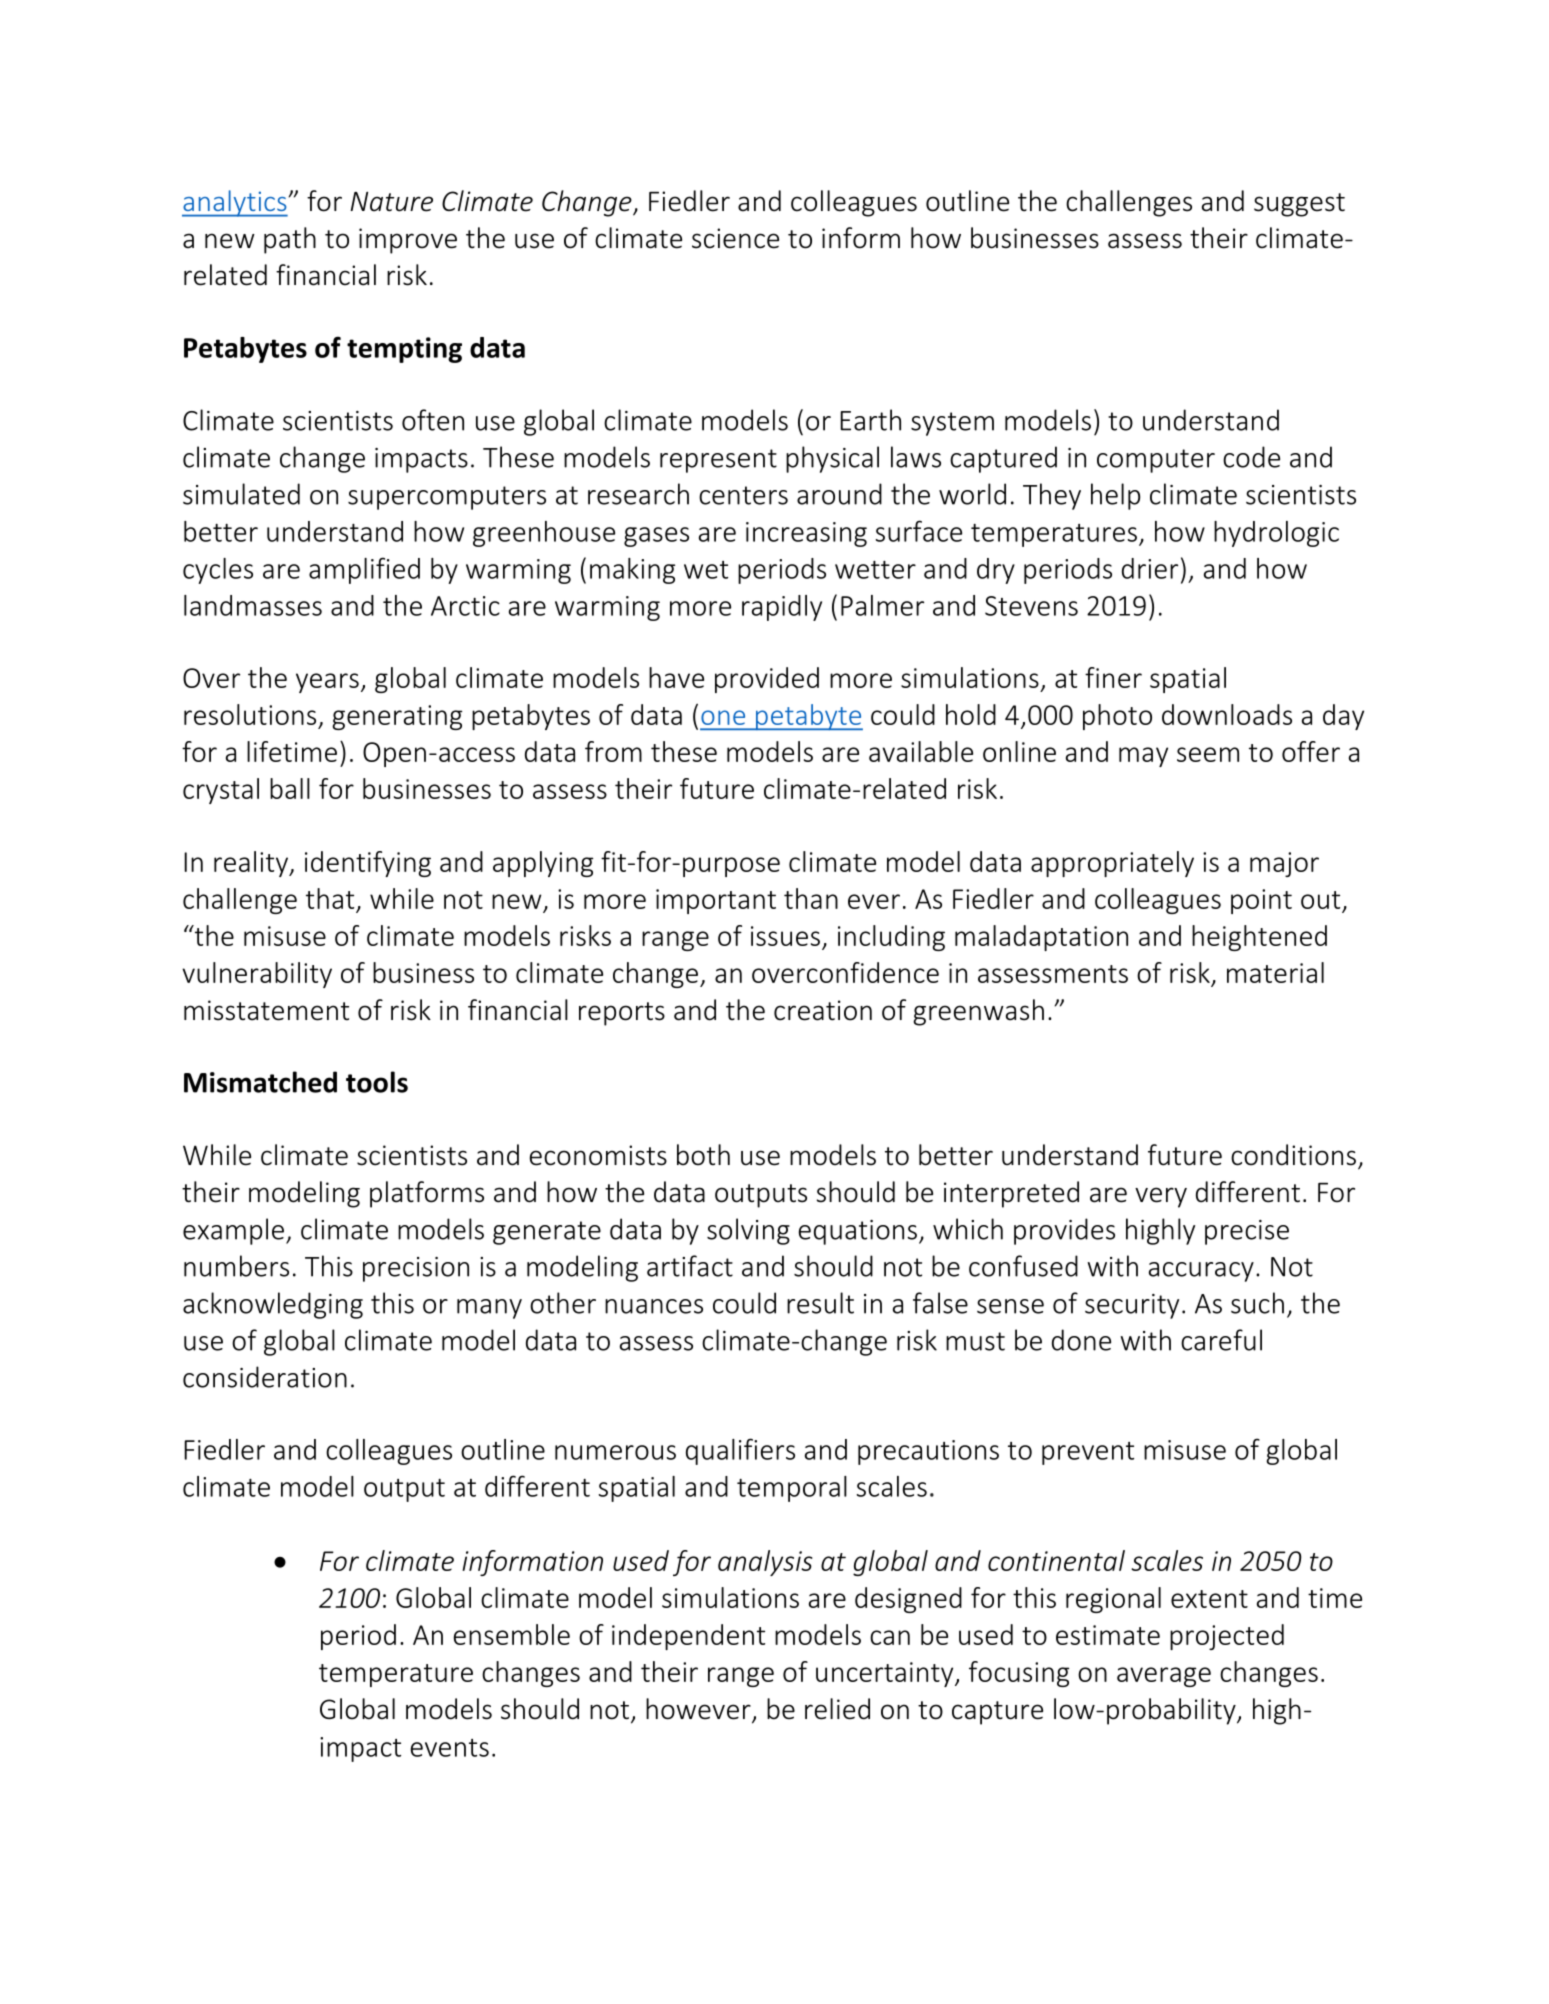  I want to click on issues, so click(785, 936).
